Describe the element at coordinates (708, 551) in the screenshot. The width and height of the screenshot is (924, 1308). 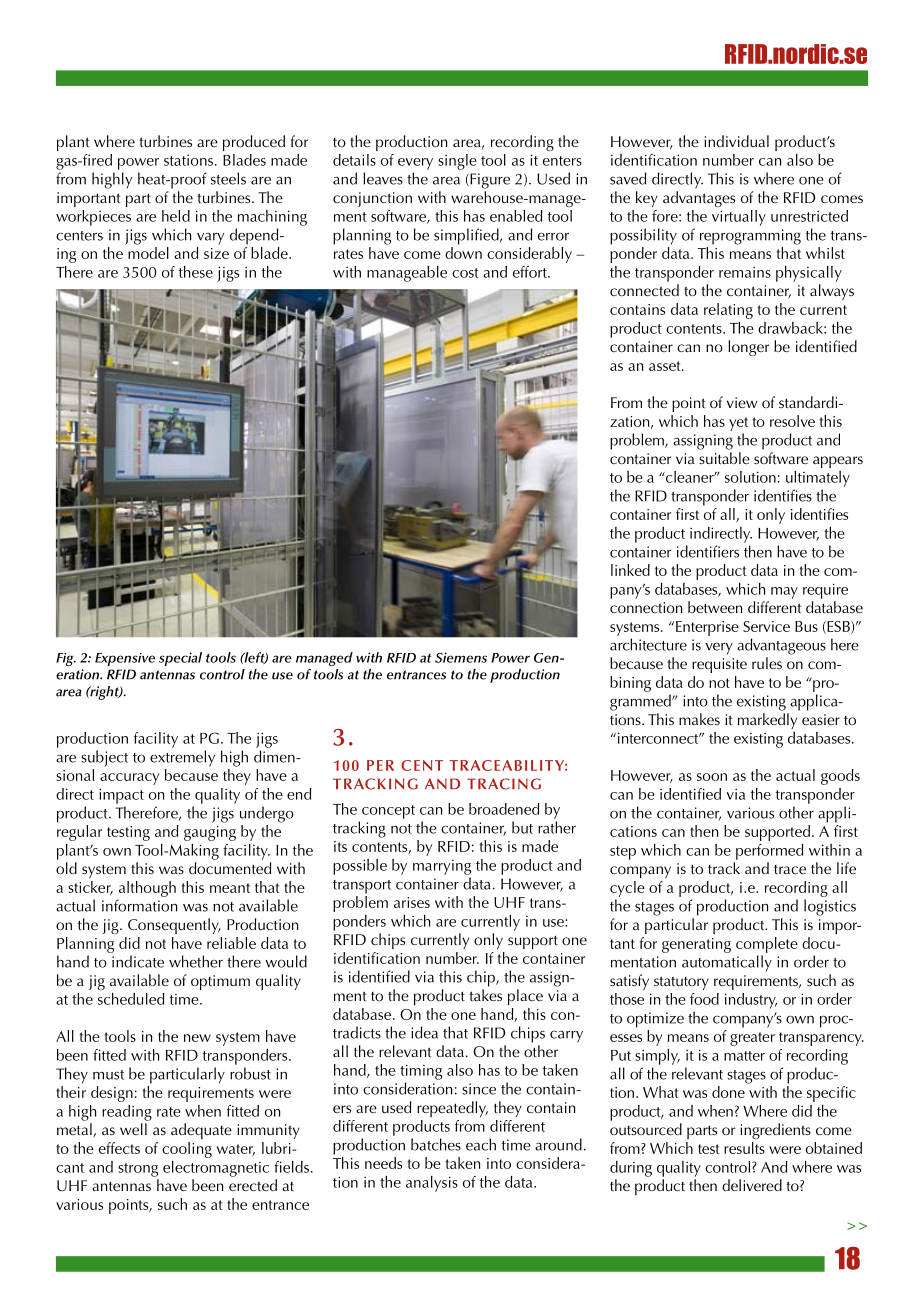
I see `identifiers` at that location.
